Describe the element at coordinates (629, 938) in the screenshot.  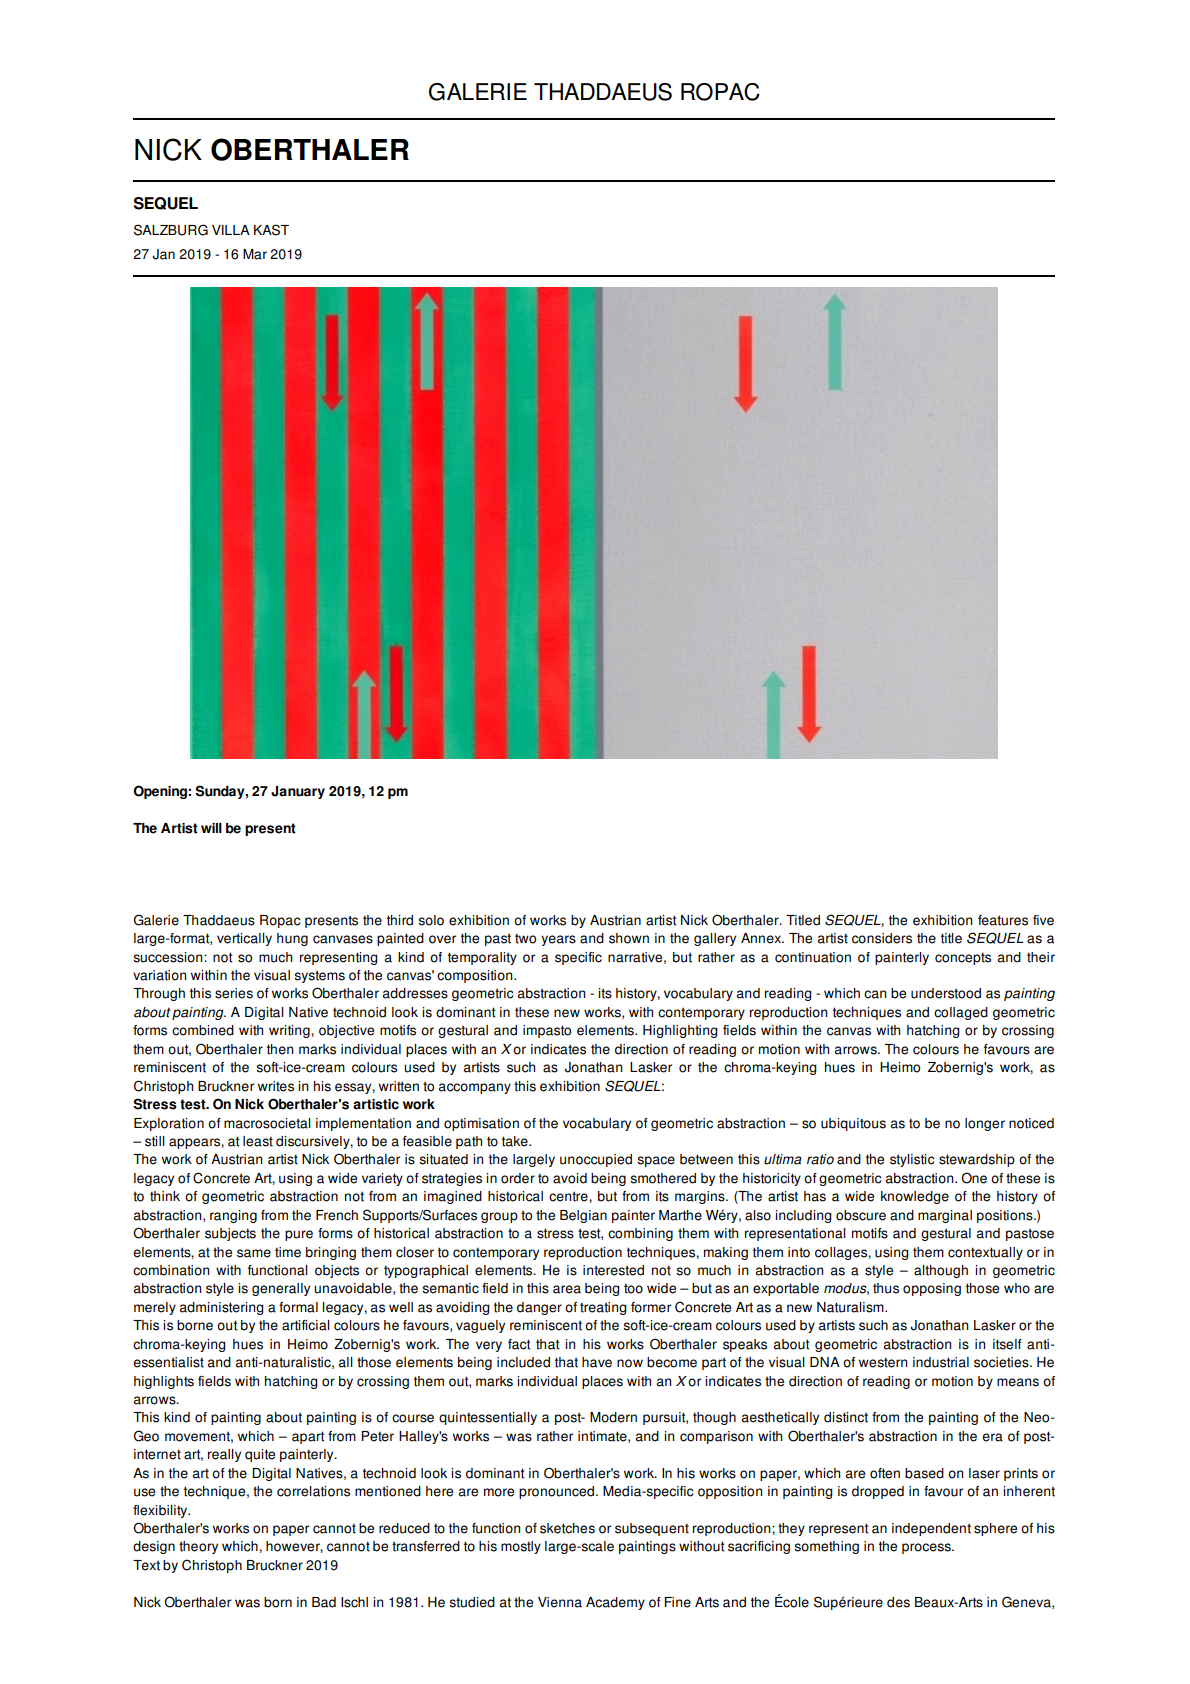
I see `shown` at that location.
